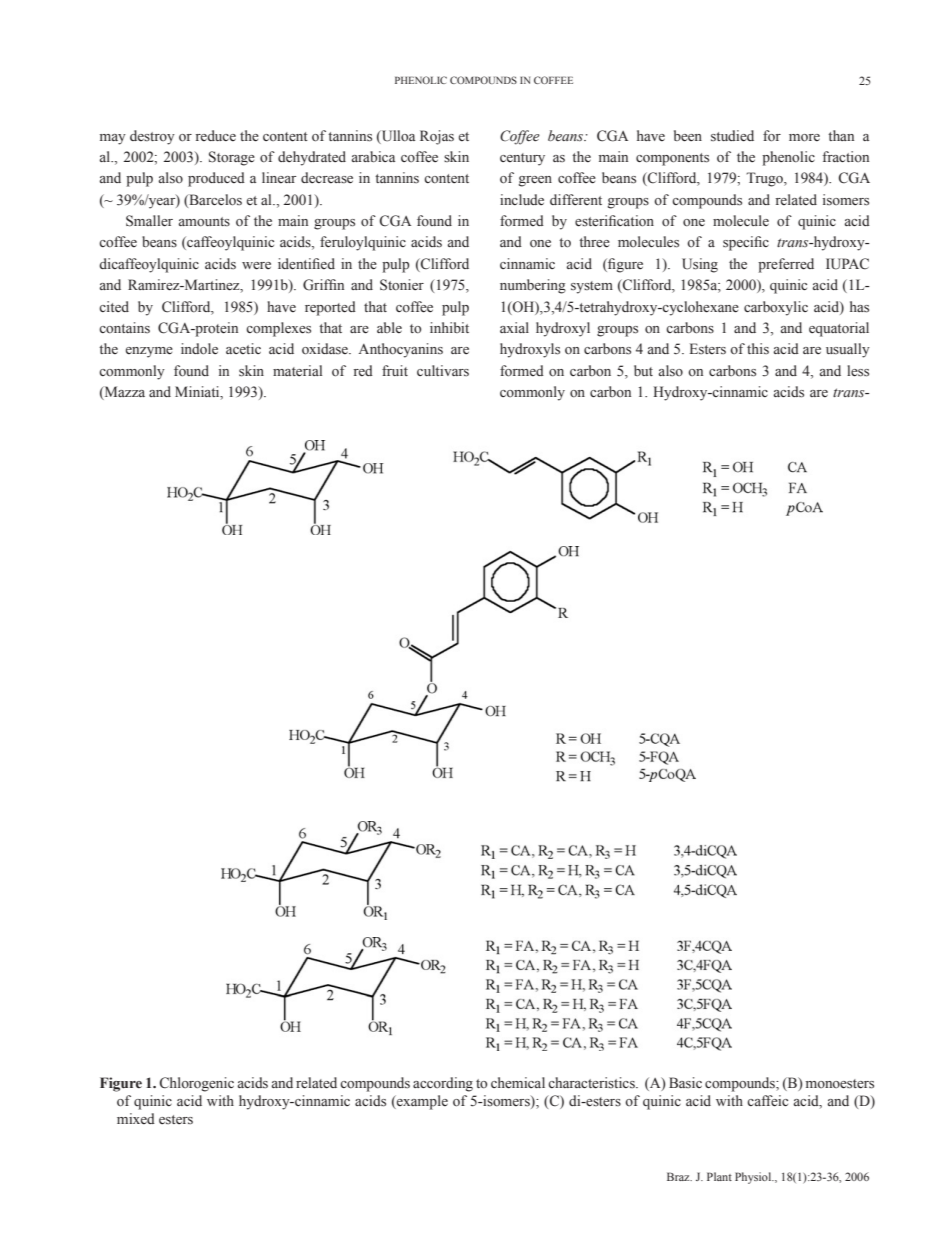  What do you see at coordinates (443, 1084) in the image?
I see `according` at bounding box center [443, 1084].
